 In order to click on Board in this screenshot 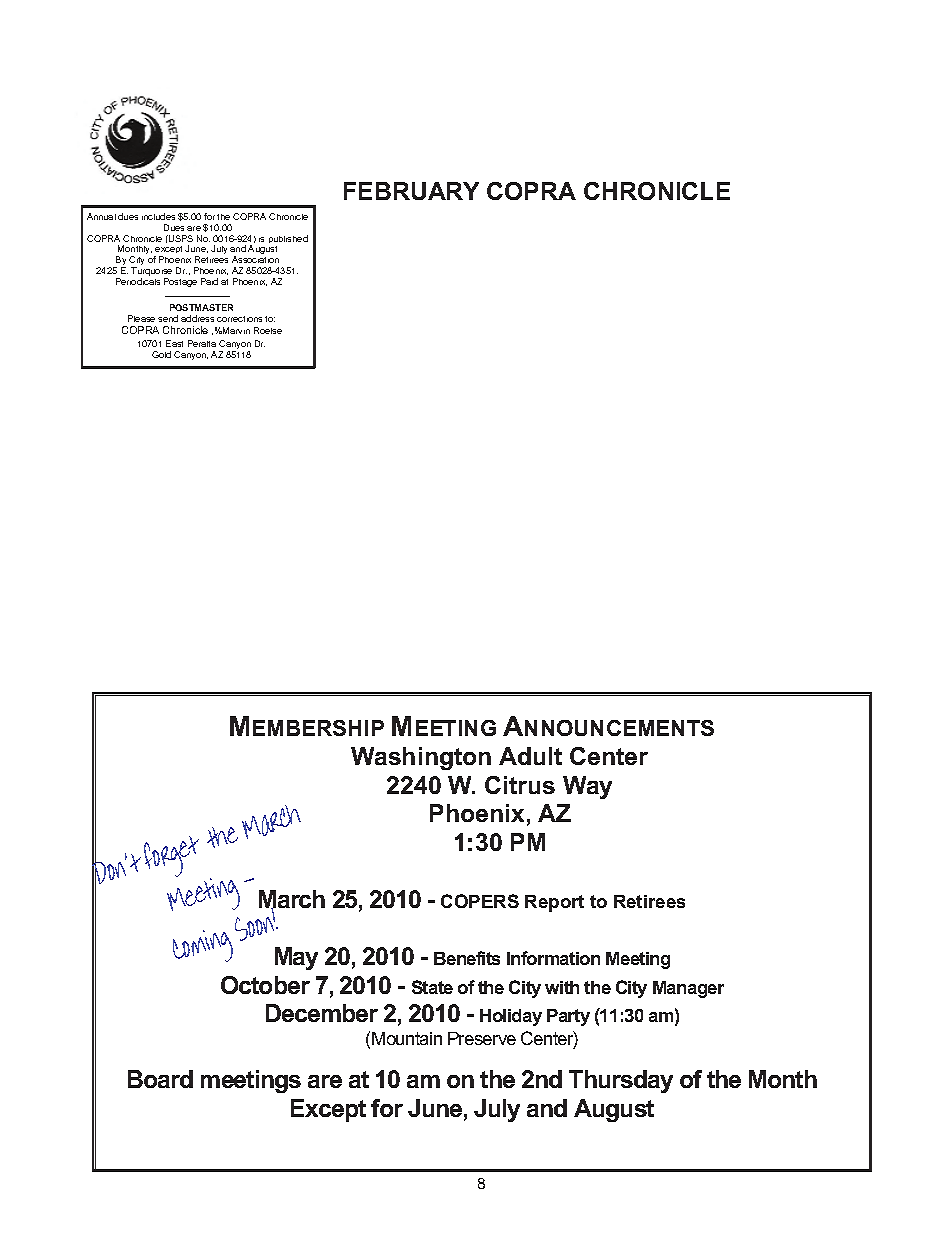, I will do `click(160, 1079)`.
